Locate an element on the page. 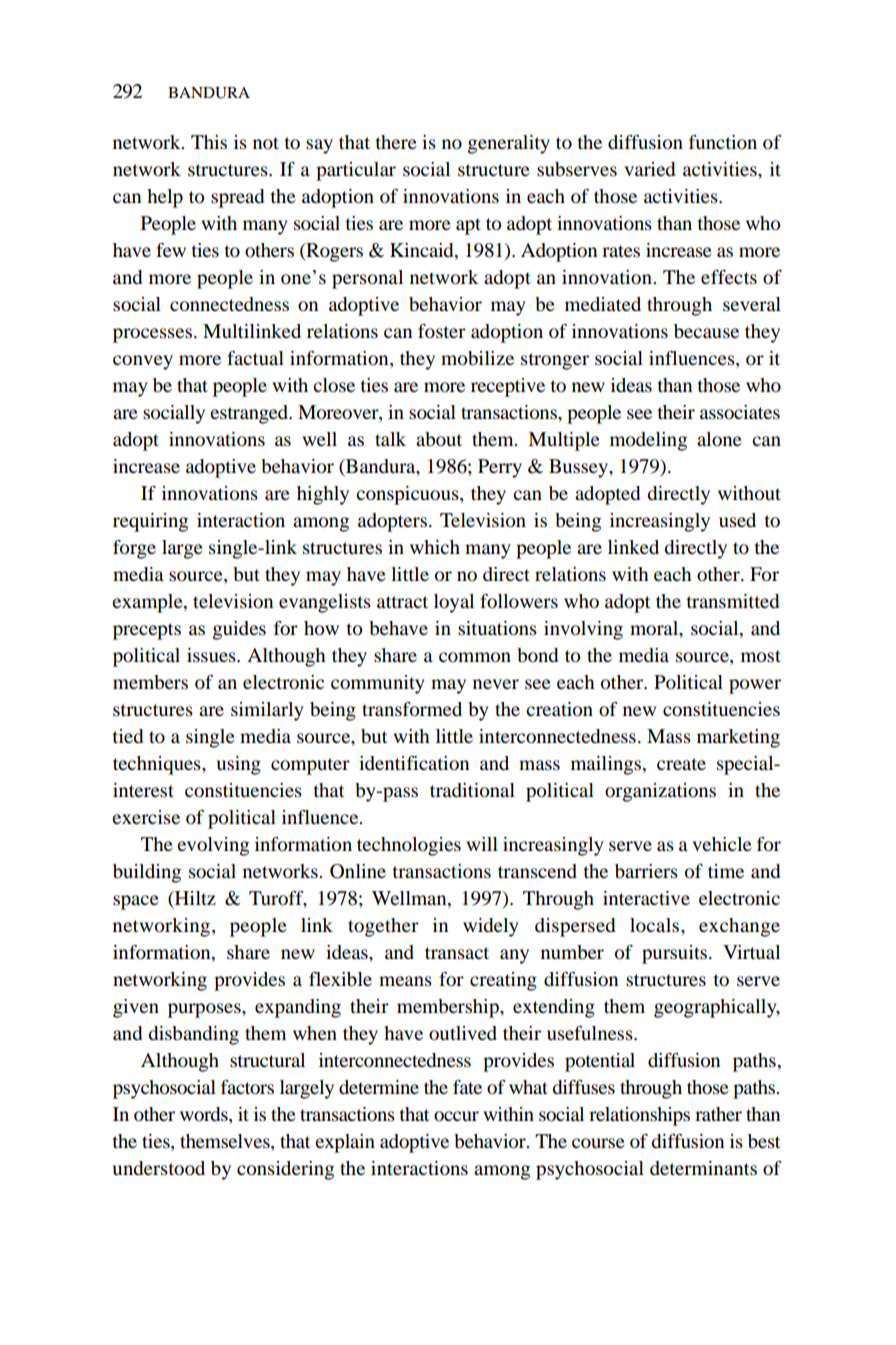  words is located at coordinates (205, 1115).
